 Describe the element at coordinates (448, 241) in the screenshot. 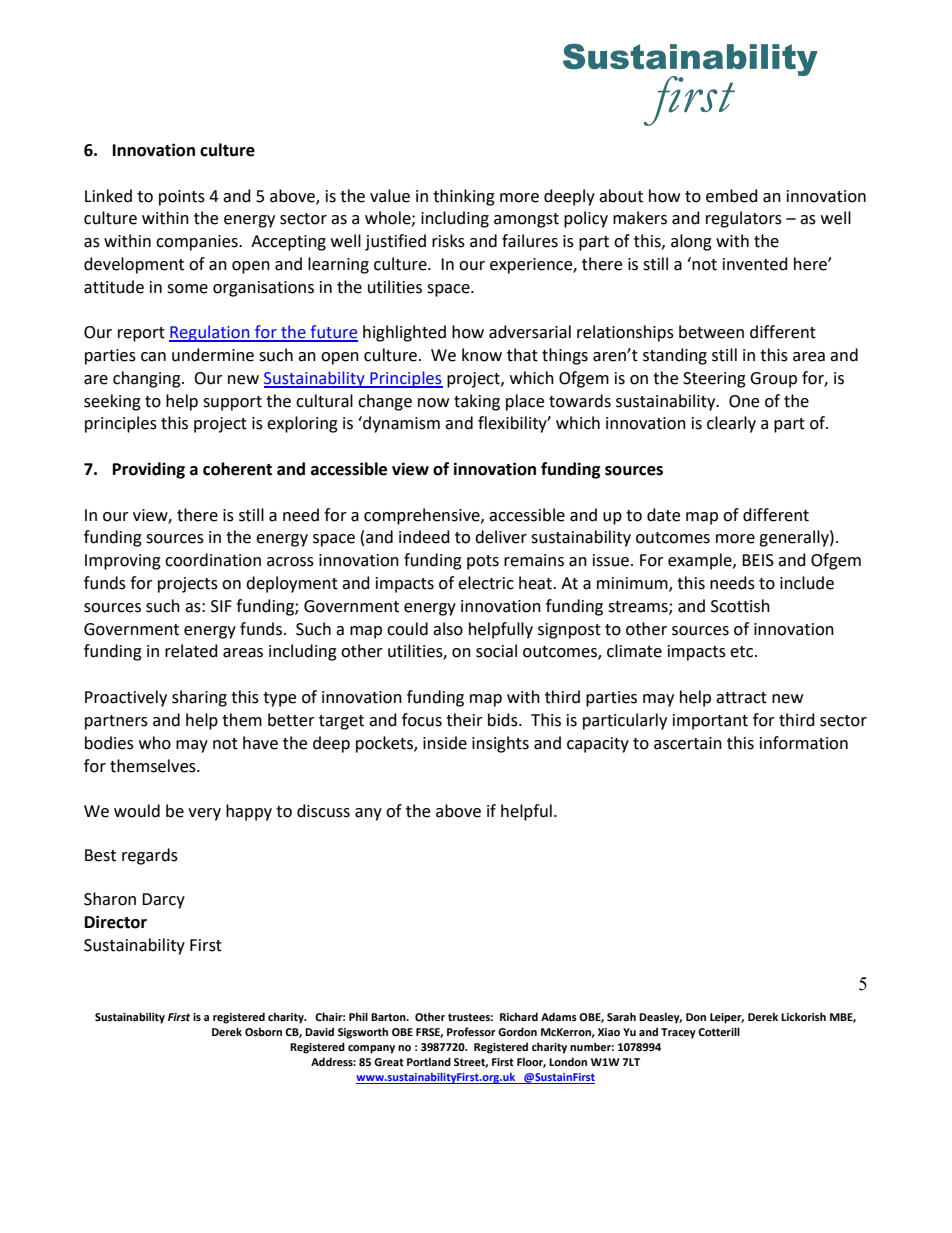

I see `risks` at that location.
